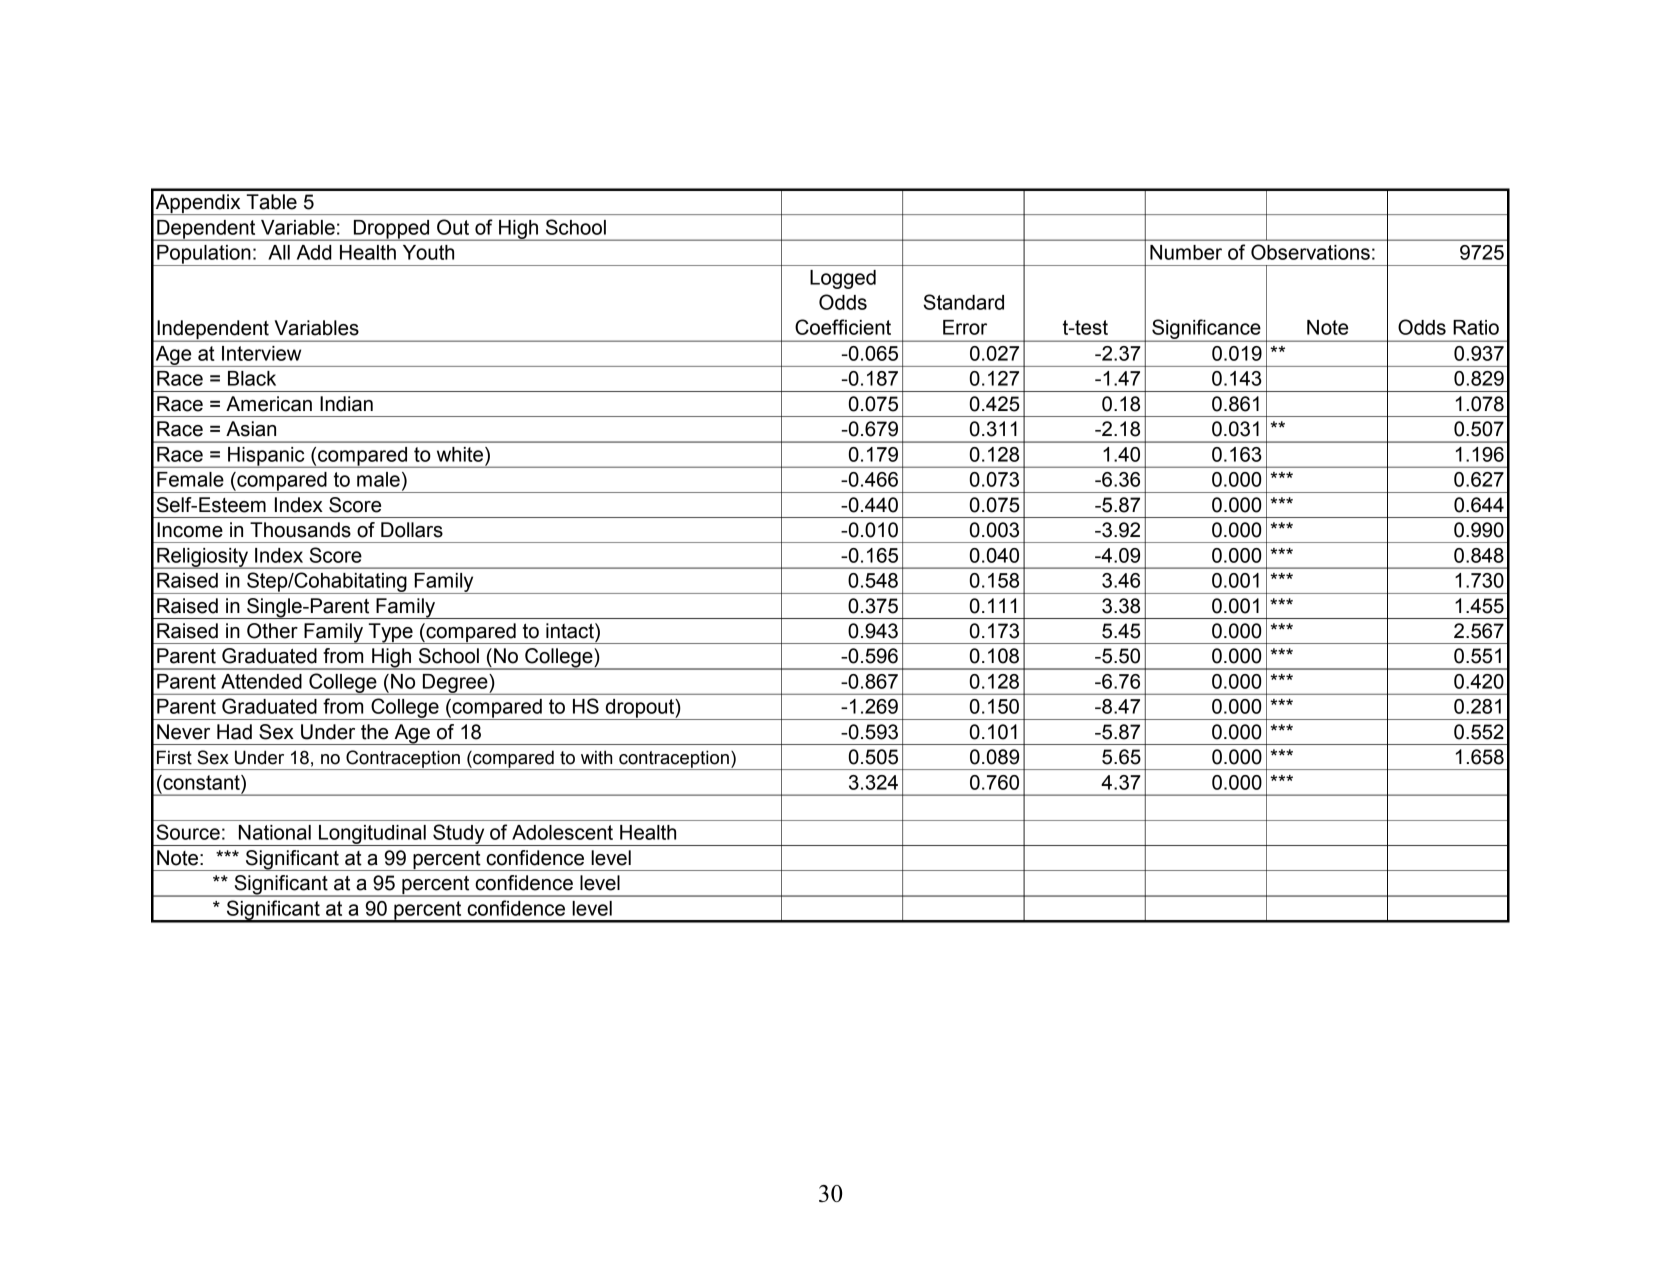  I want to click on intact, so click(571, 631).
